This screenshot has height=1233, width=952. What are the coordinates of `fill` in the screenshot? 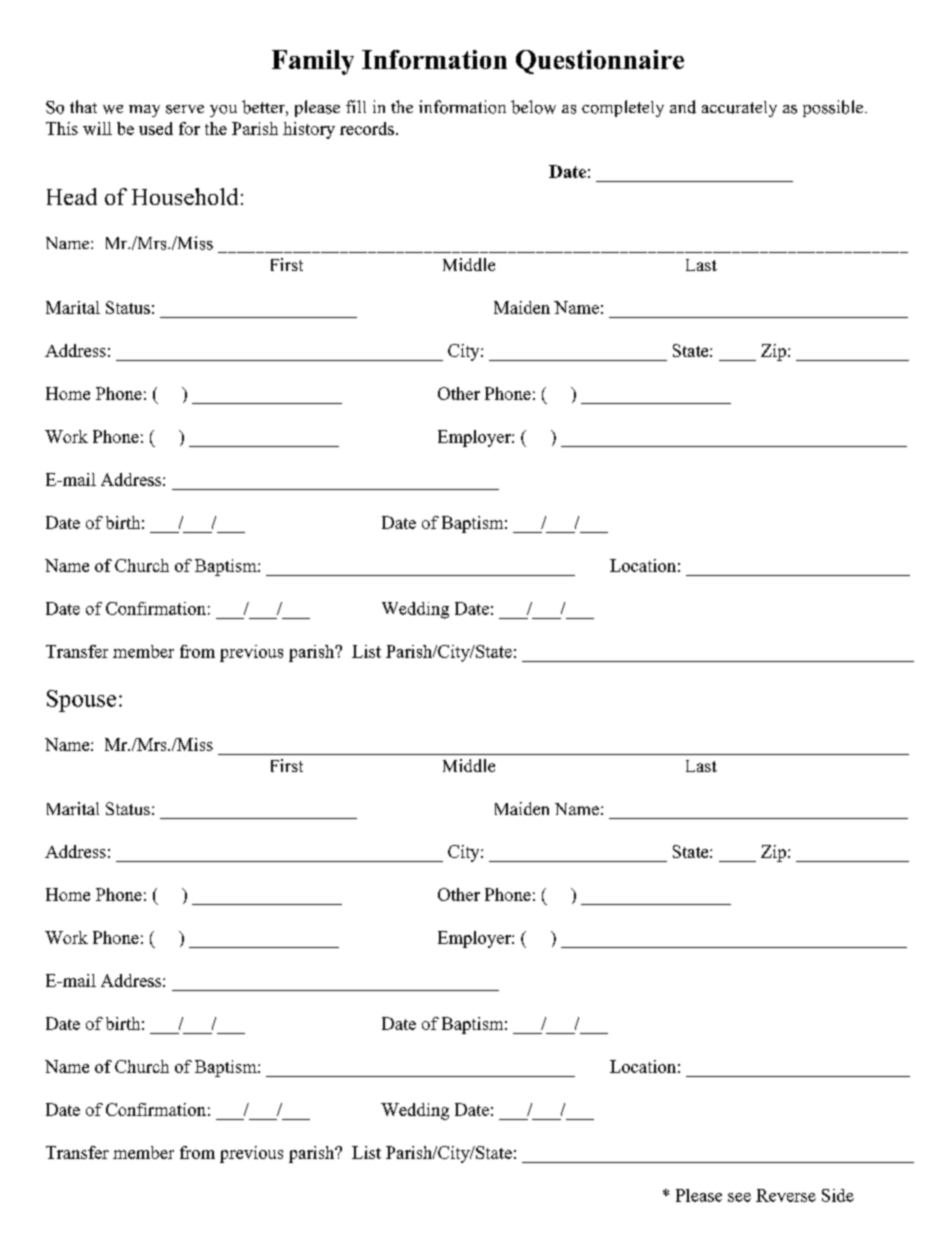 It's located at (356, 106).
